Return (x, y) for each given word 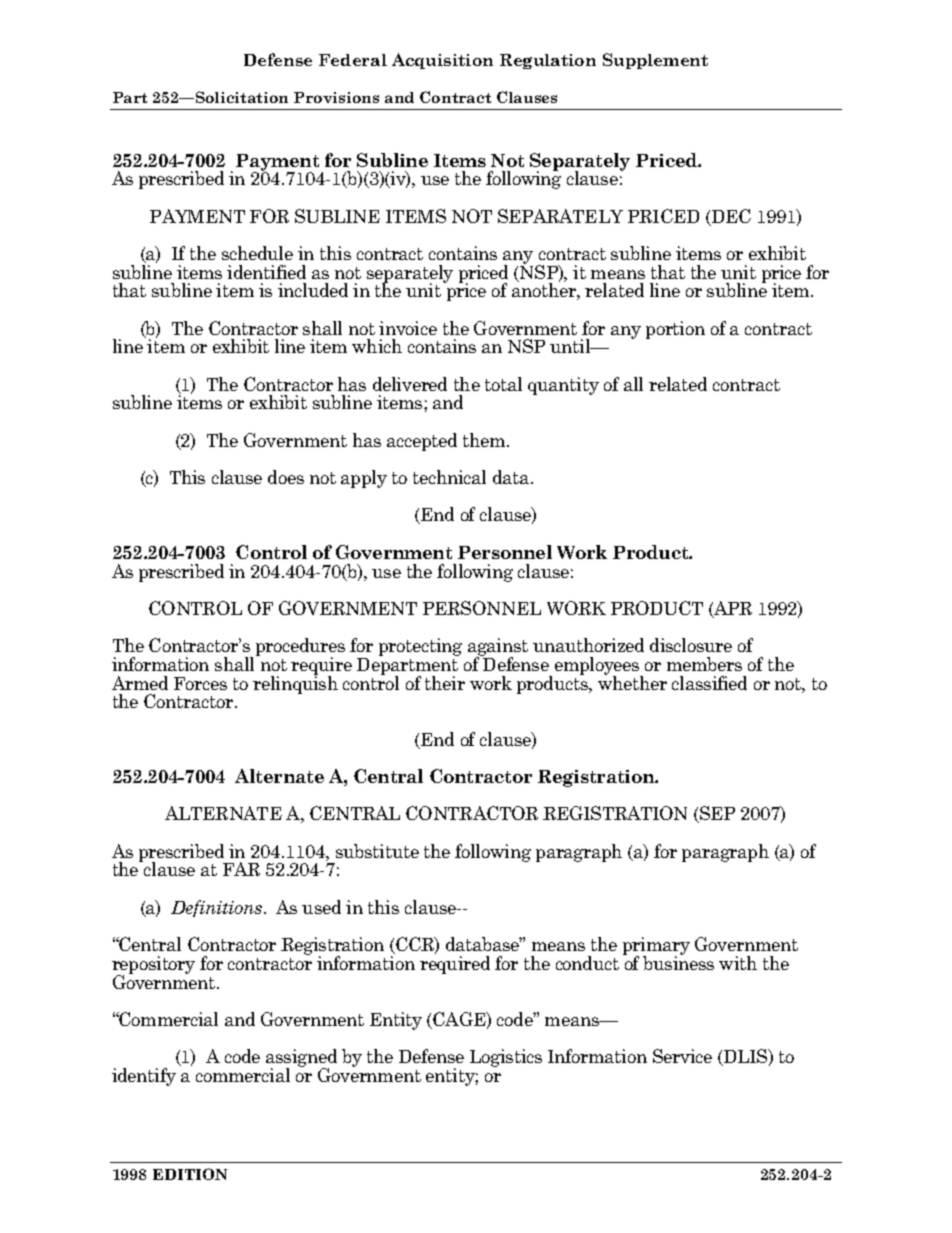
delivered (410, 384)
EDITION (190, 1174)
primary (656, 947)
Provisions (336, 97)
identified (266, 272)
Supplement (655, 61)
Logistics (506, 1058)
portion (675, 330)
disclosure (691, 645)
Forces (200, 683)
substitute (377, 851)
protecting (420, 647)
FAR (241, 869)
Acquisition (442, 61)
